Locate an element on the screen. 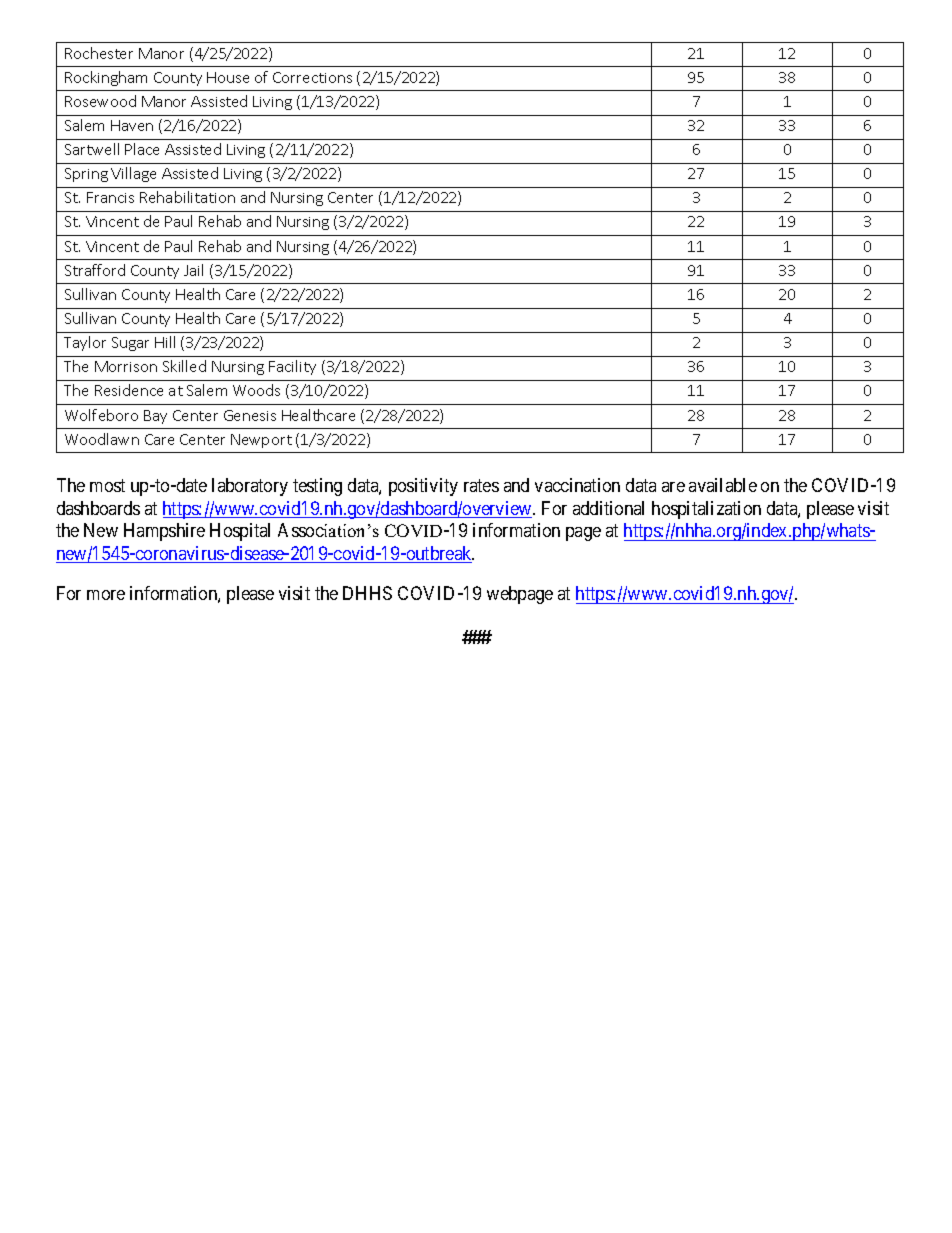 The width and height of the screenshot is (952, 1233). Haven is located at coordinates (132, 125).
